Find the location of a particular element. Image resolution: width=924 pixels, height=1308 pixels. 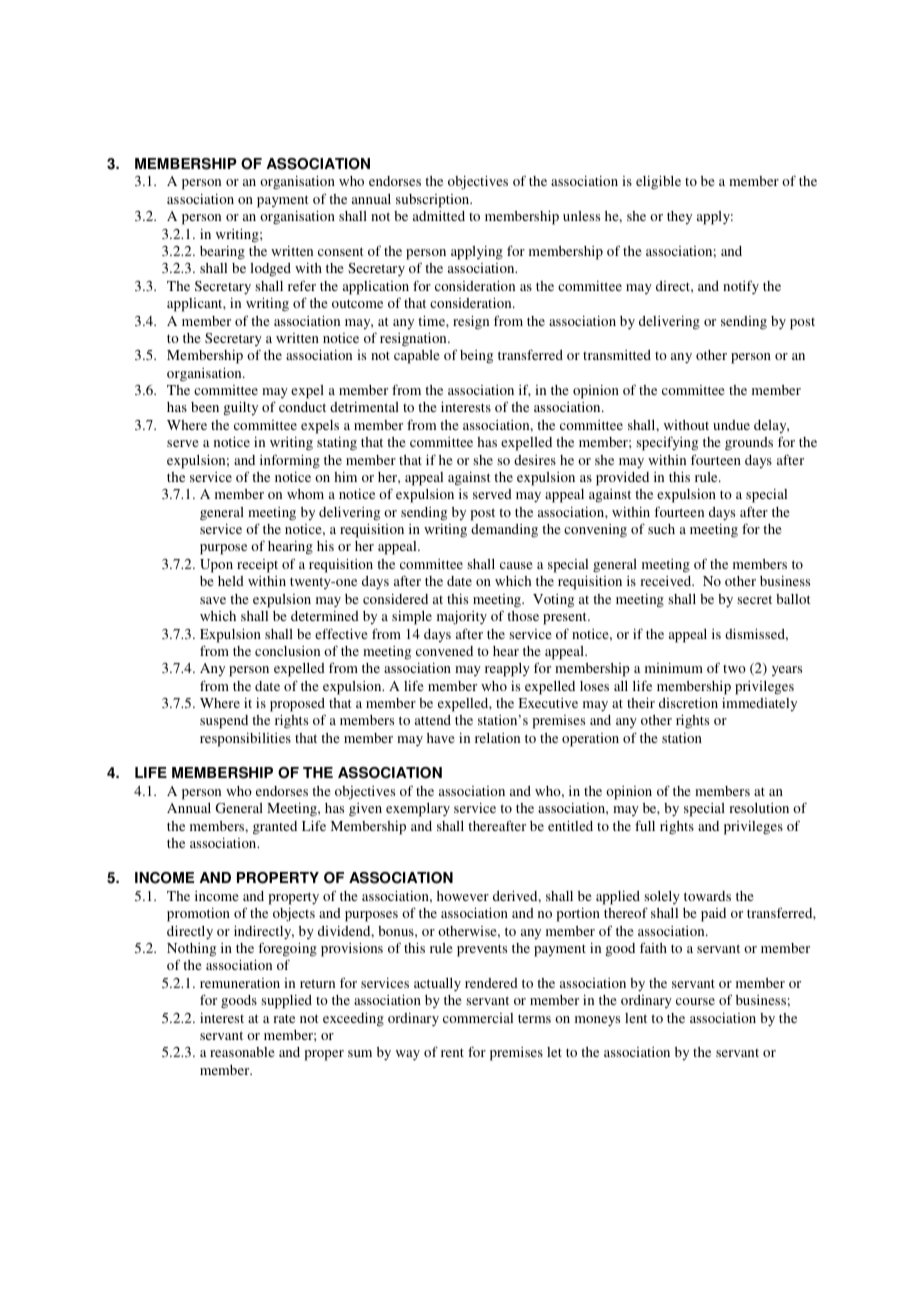

desires is located at coordinates (535, 460).
